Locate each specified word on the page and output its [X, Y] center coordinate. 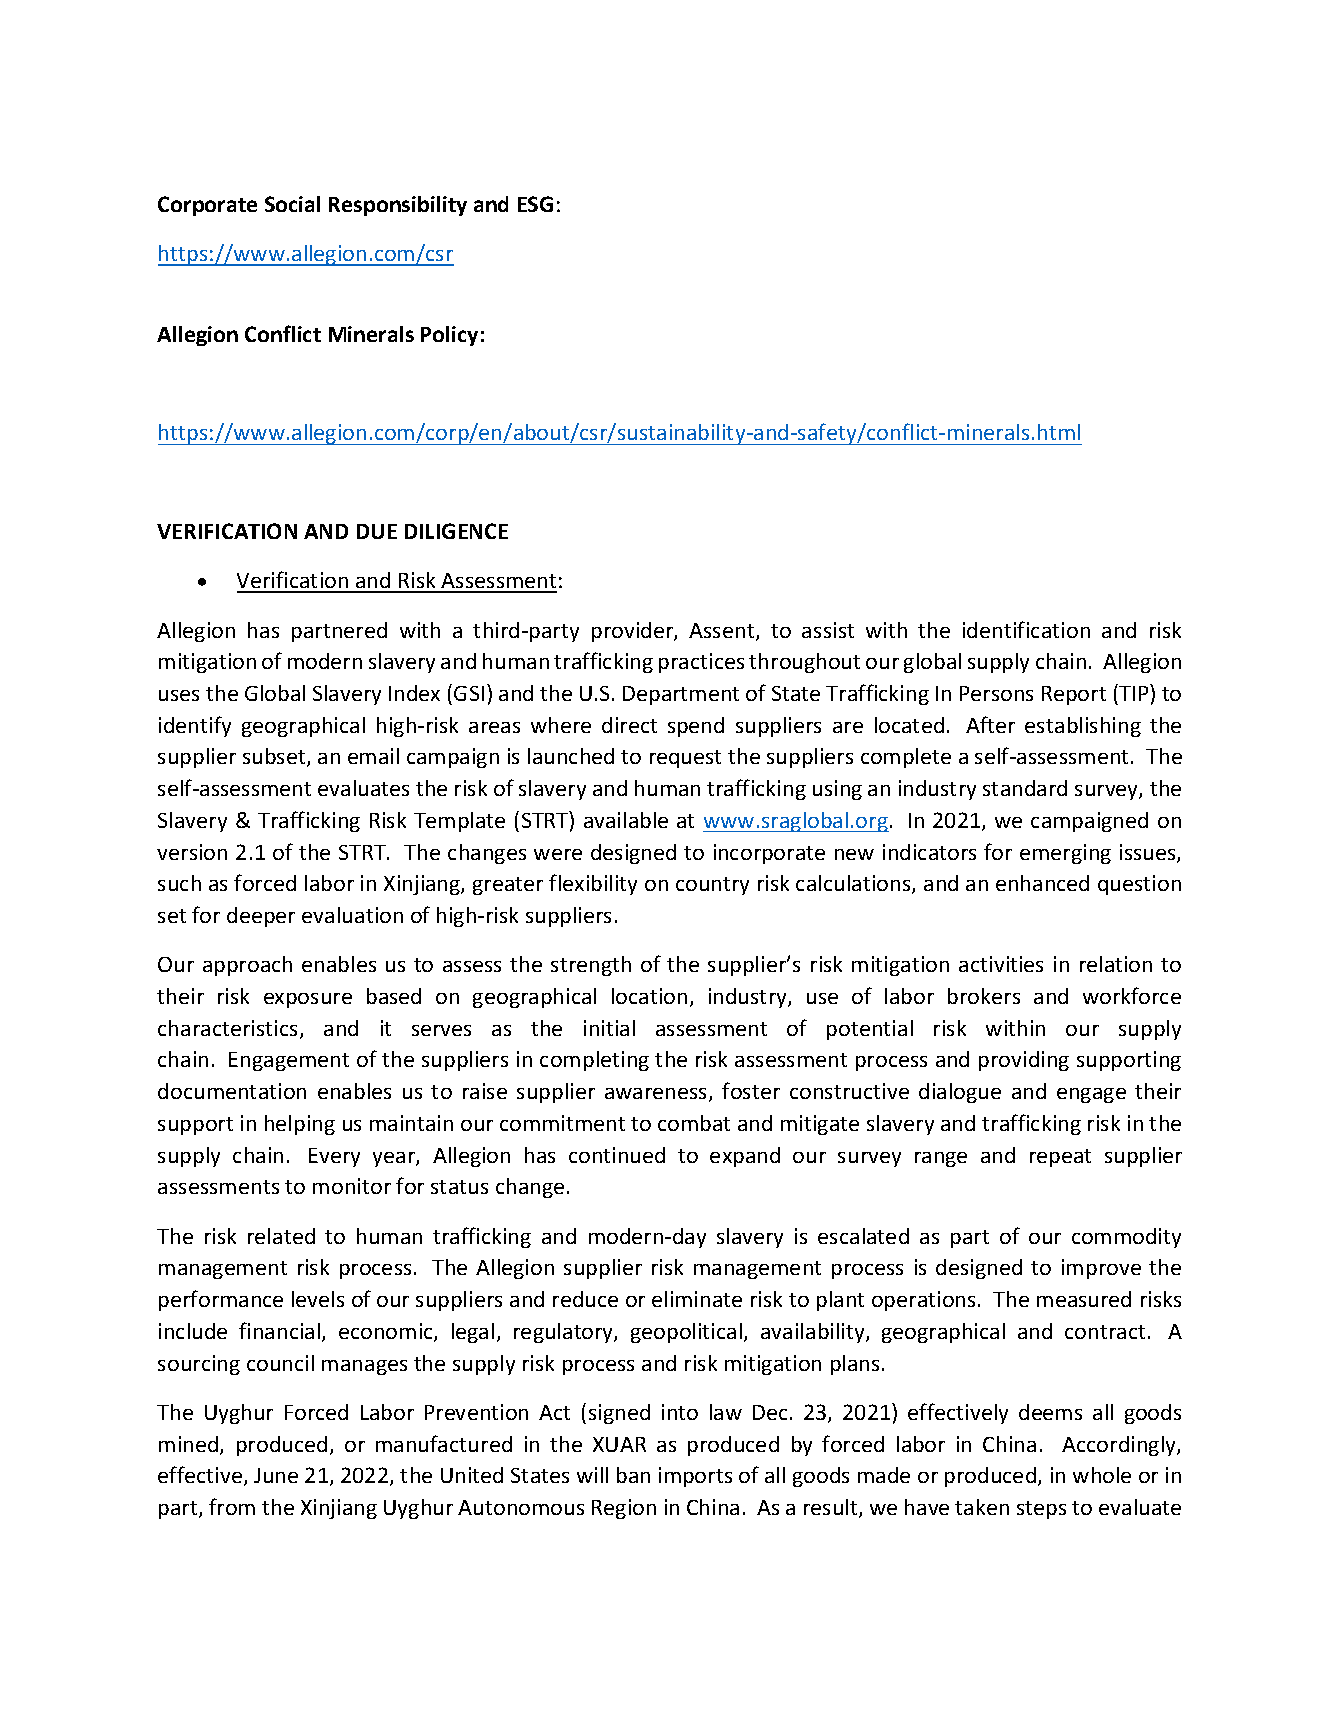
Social [292, 204]
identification [1026, 629]
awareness [657, 1095]
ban [633, 1475]
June [276, 1475]
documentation [232, 1091]
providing [1024, 1061]
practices [701, 663]
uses [179, 695]
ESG [535, 204]
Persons [996, 693]
